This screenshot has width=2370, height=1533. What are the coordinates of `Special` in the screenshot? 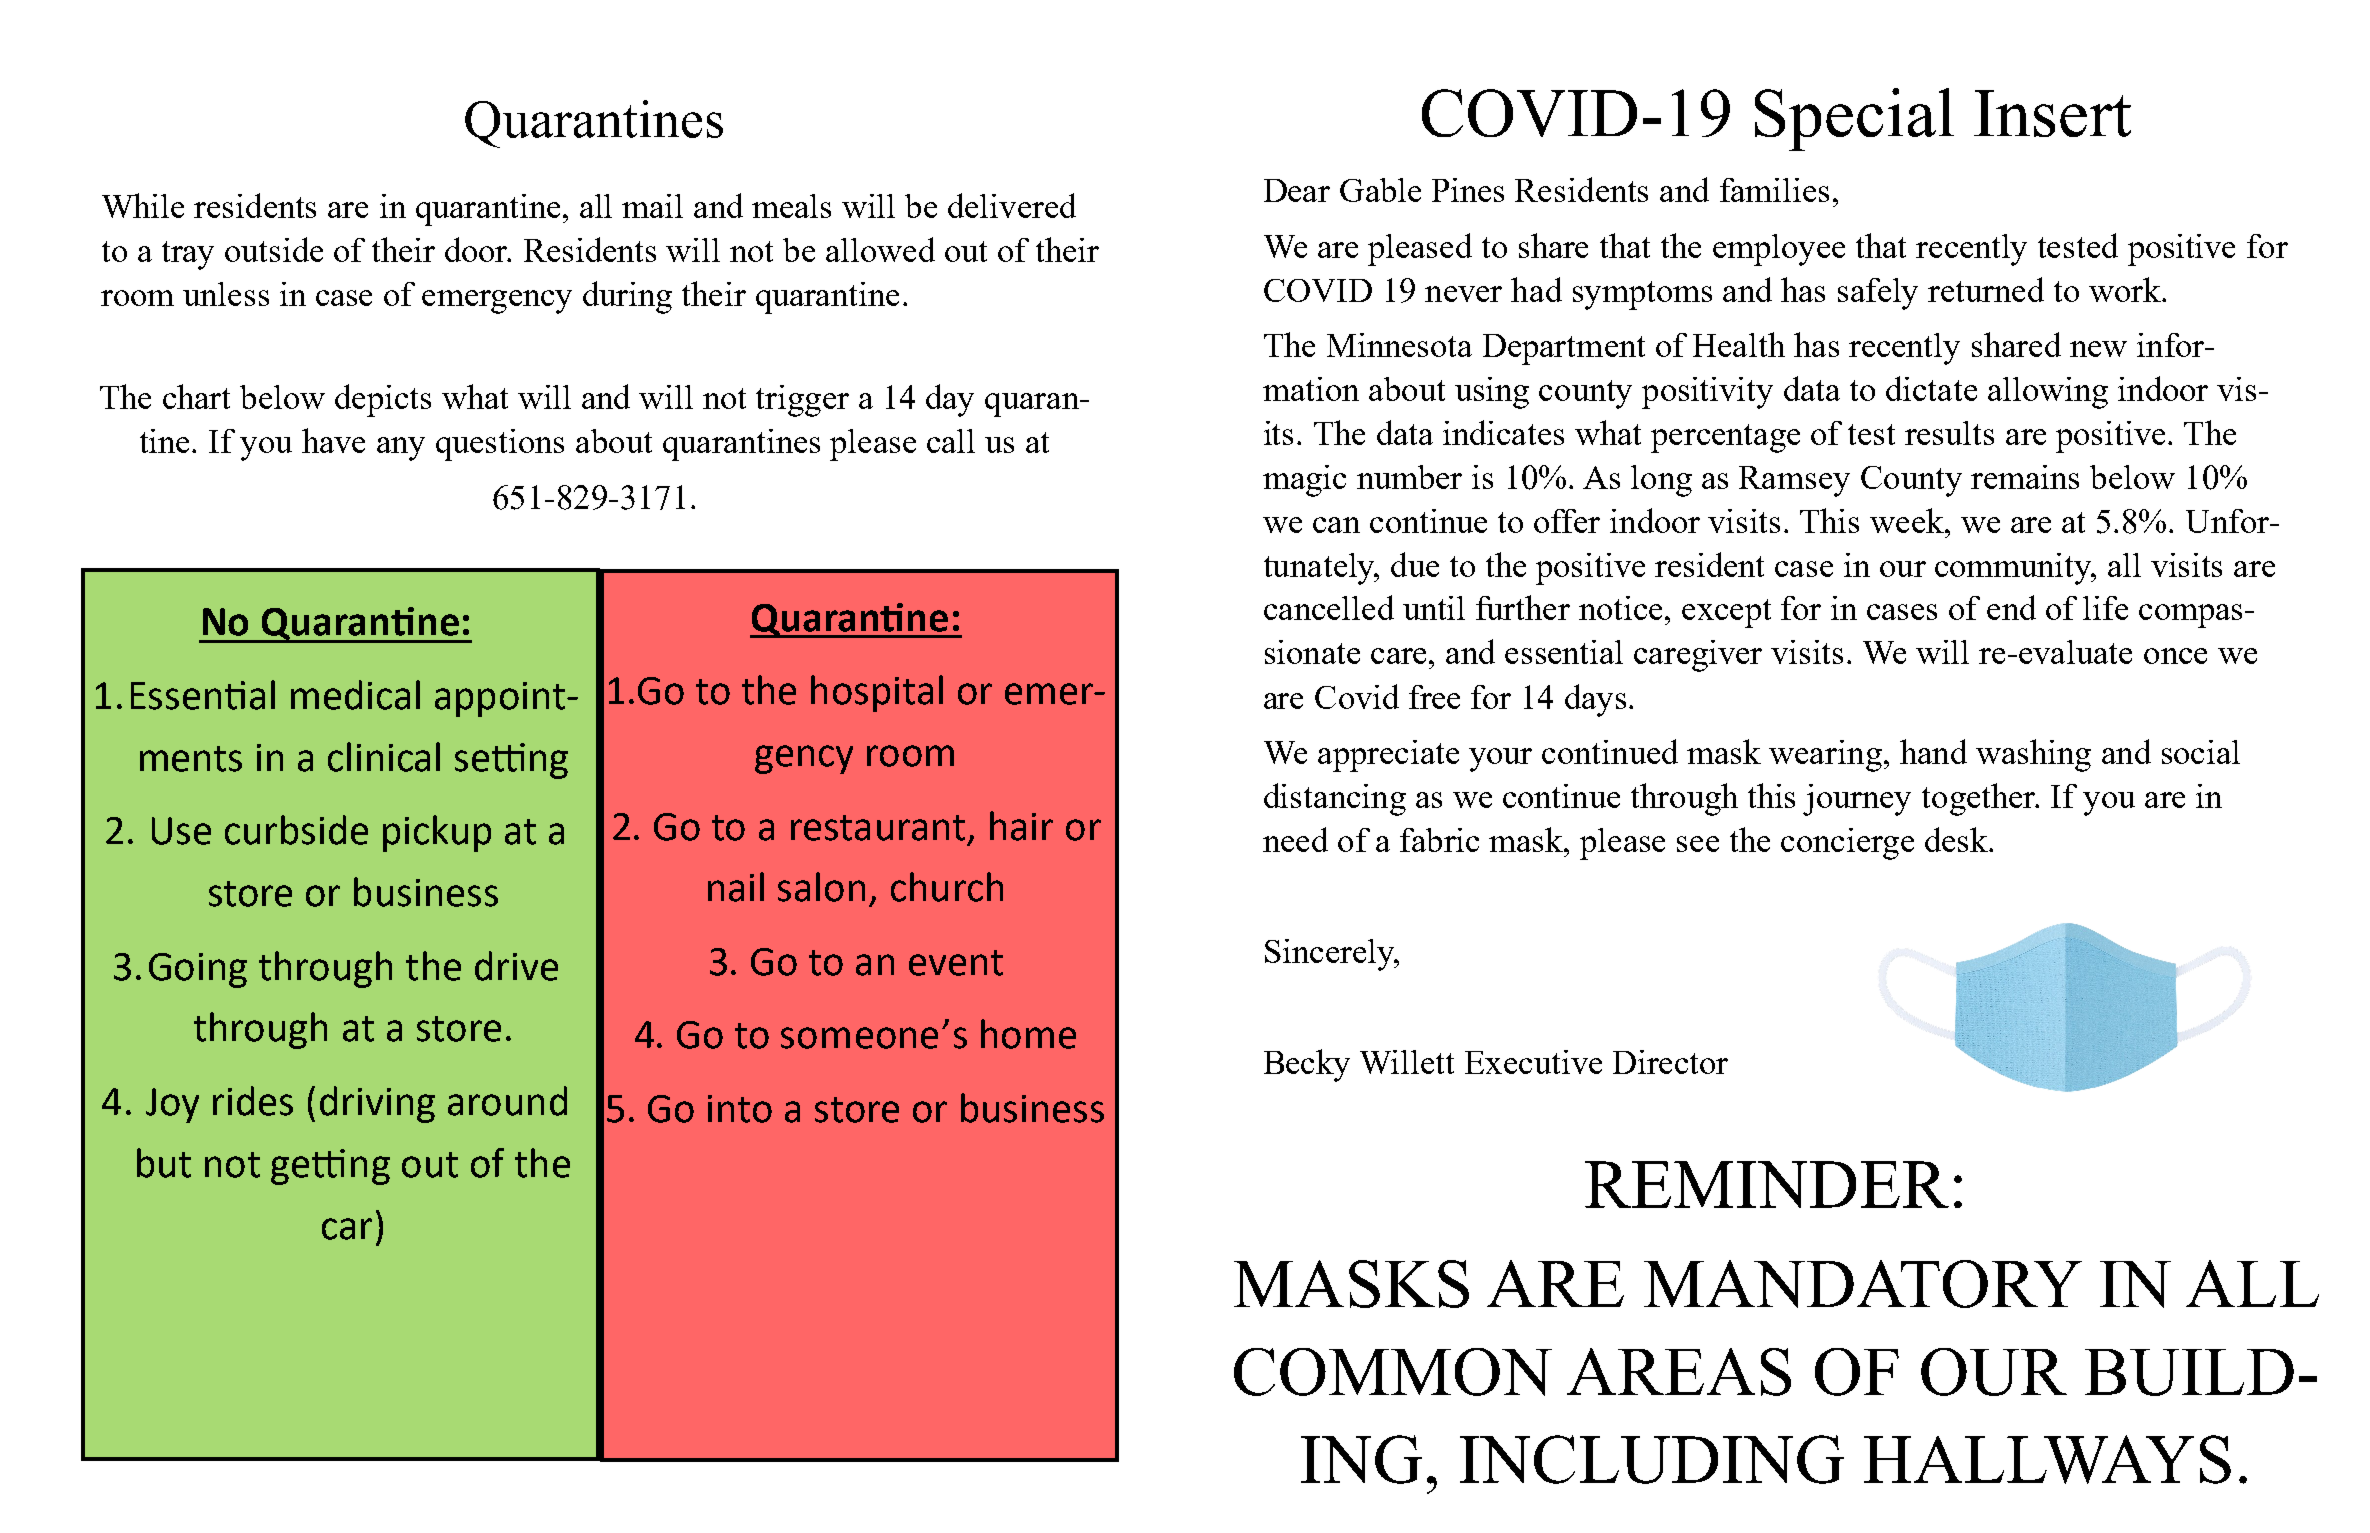 It's located at (1854, 119).
